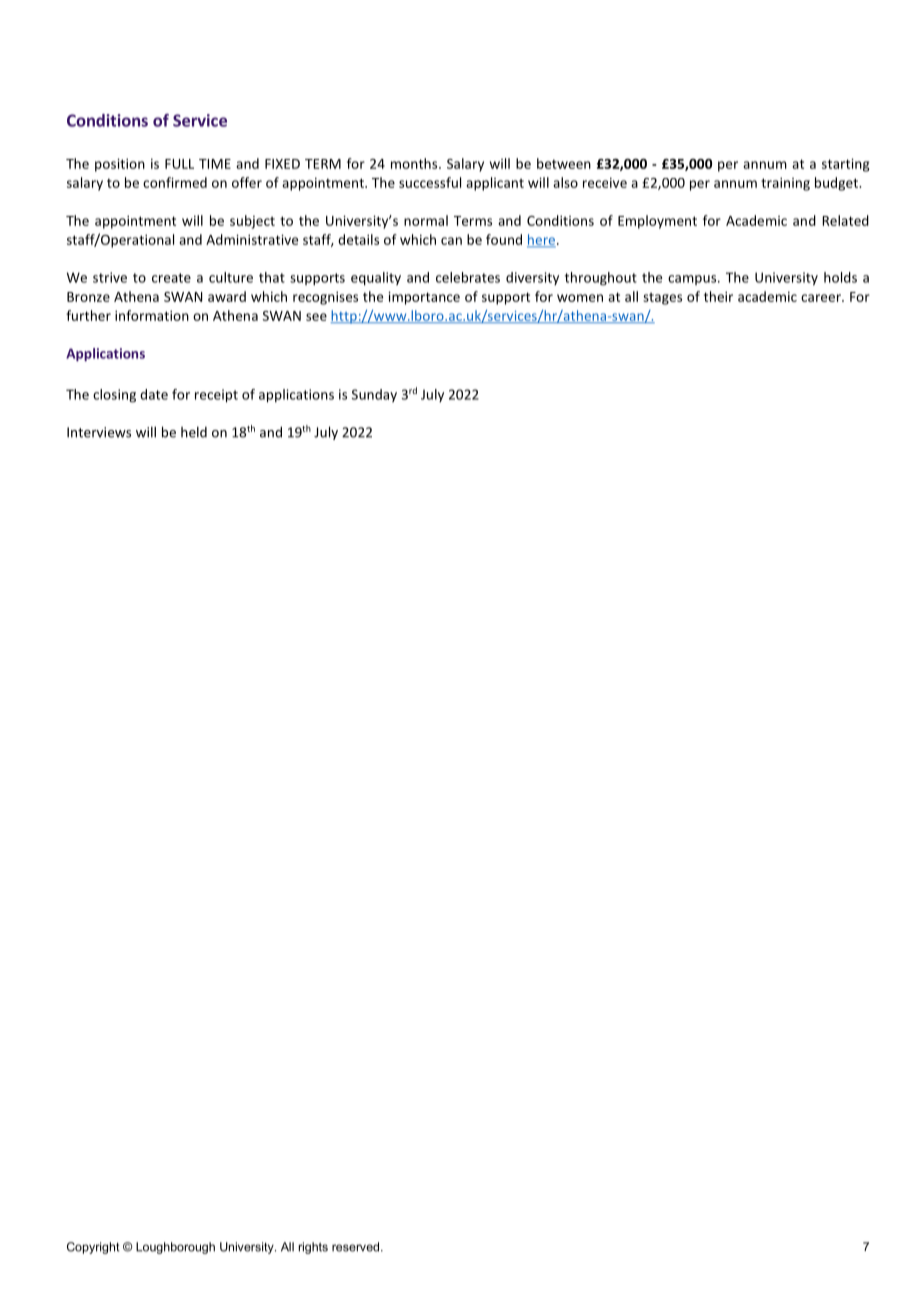 The height and width of the page is (1309, 924). Describe the element at coordinates (718, 296) in the page. I see `their` at that location.
